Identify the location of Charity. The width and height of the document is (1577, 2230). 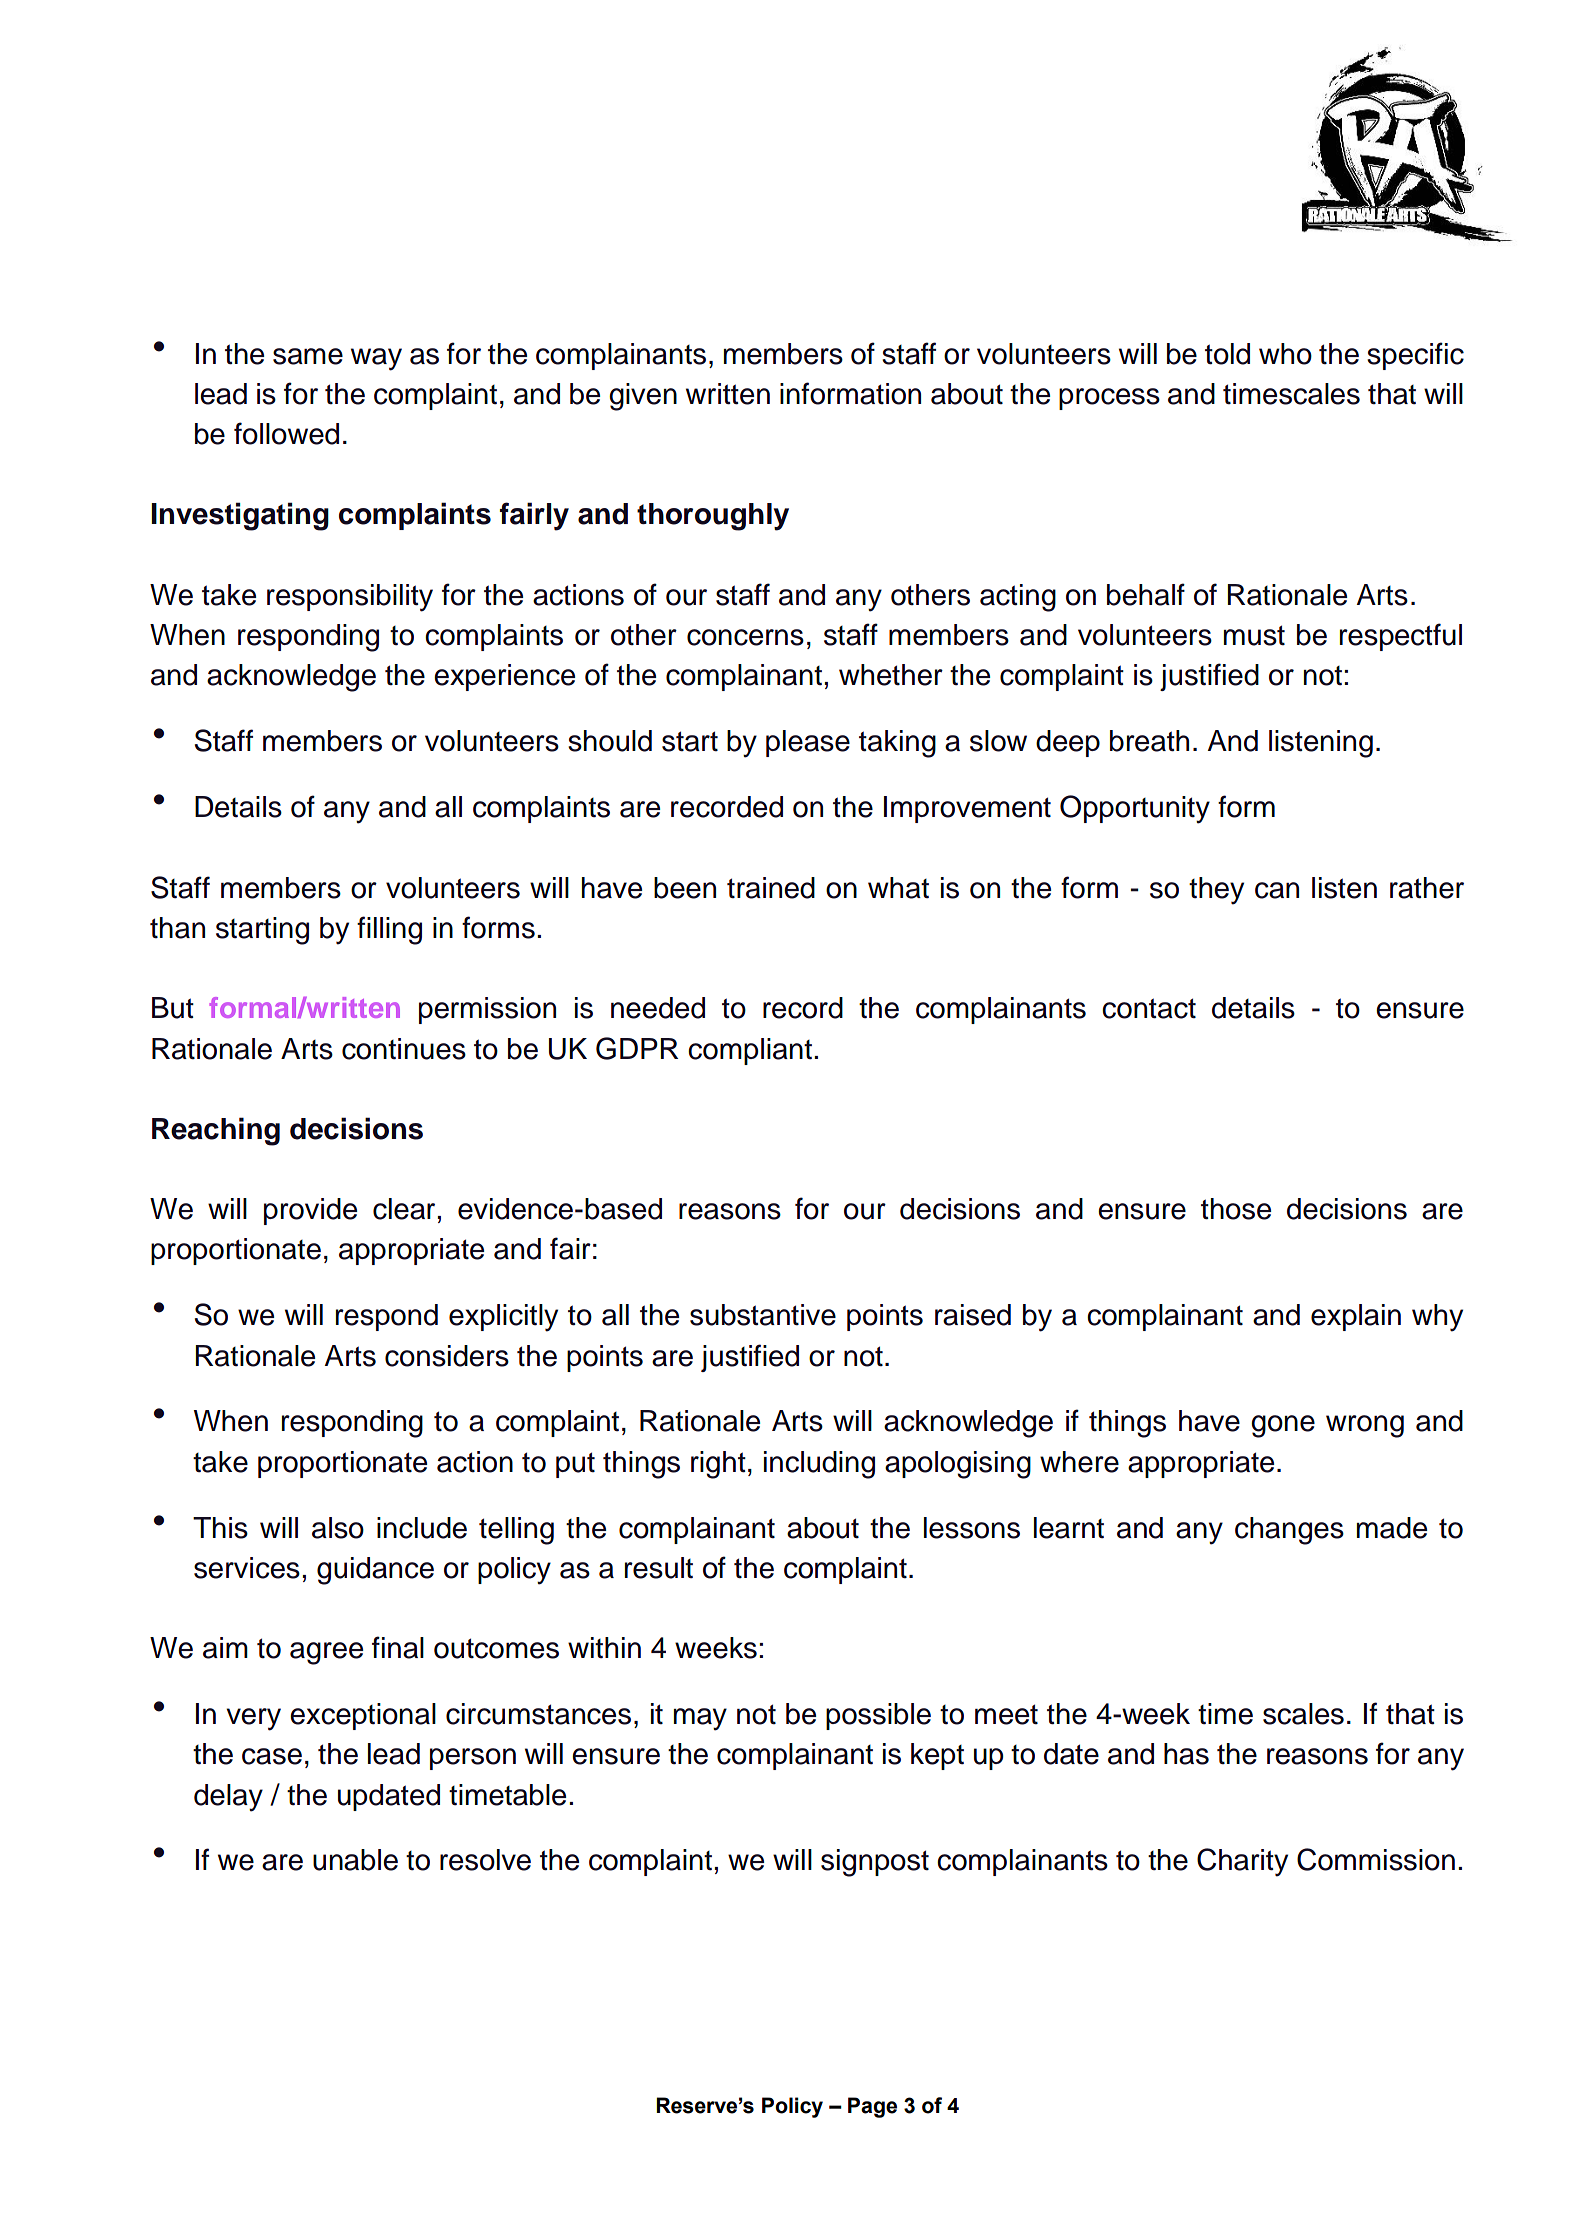
(1242, 1862).
